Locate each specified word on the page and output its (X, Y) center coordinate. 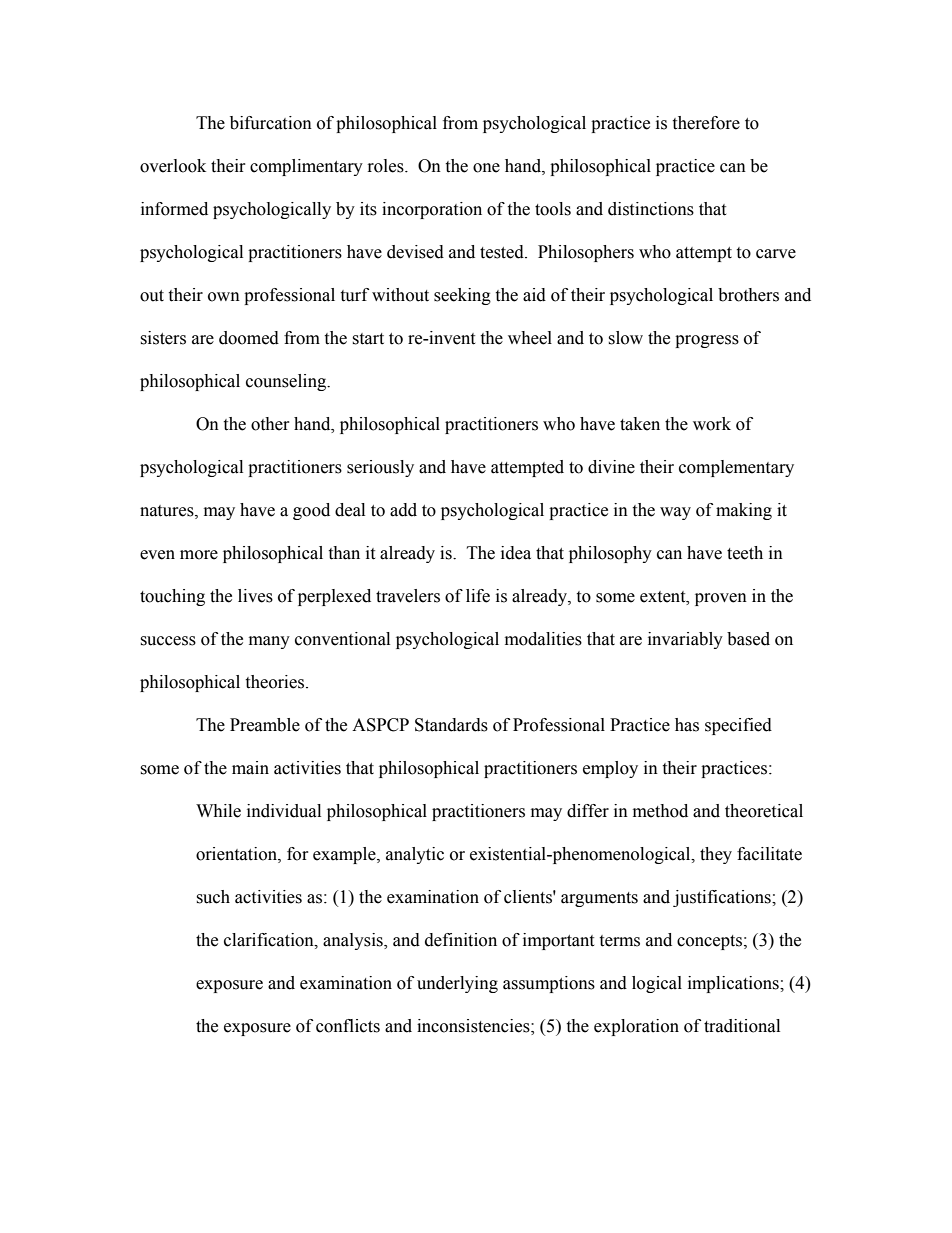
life (478, 596)
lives (255, 596)
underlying (457, 984)
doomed (249, 338)
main (250, 768)
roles (387, 166)
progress (707, 341)
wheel (530, 338)
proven (721, 599)
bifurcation (271, 123)
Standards (451, 725)
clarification (270, 940)
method (660, 811)
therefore (706, 123)
